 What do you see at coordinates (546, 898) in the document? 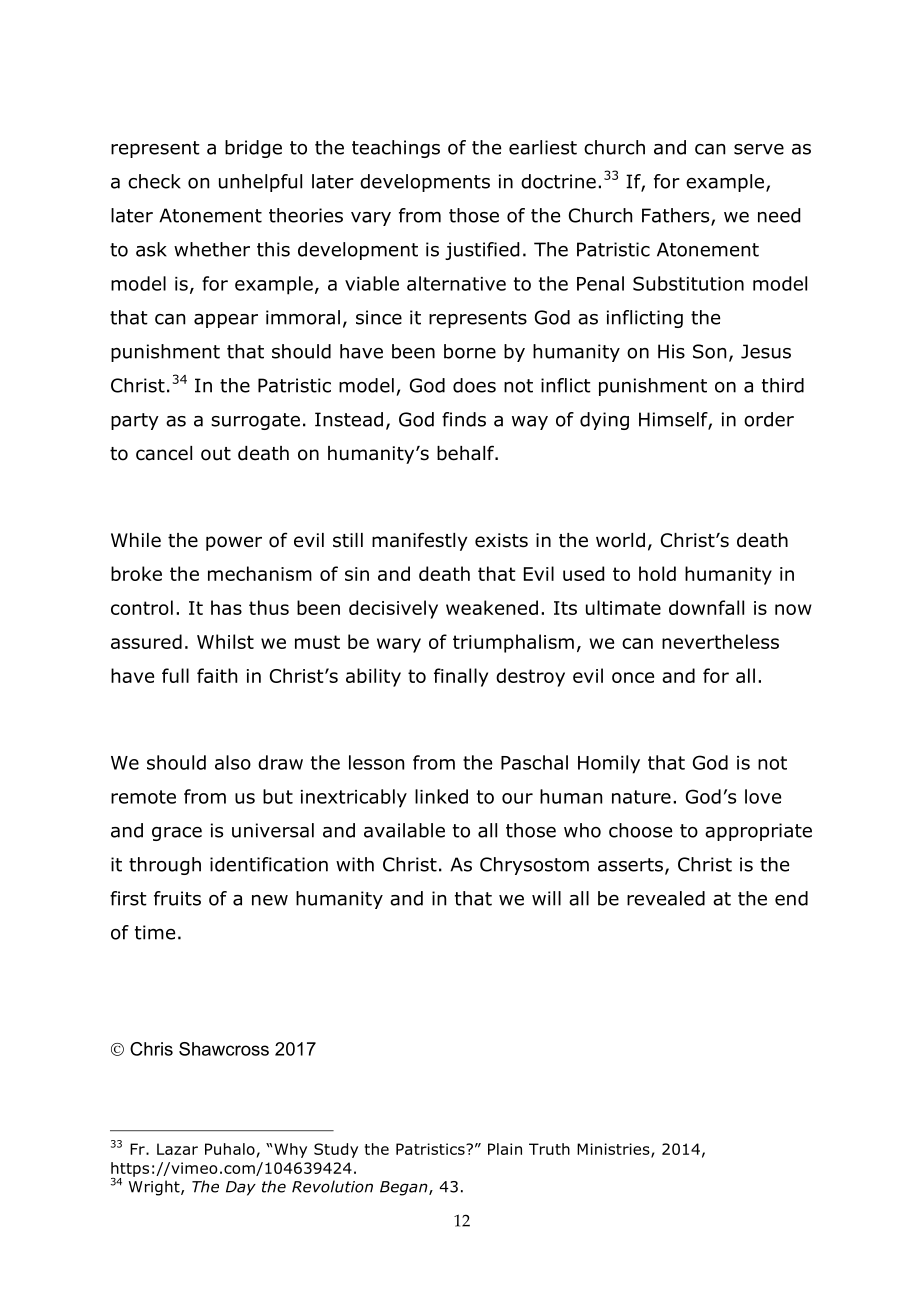
I see `will` at bounding box center [546, 898].
